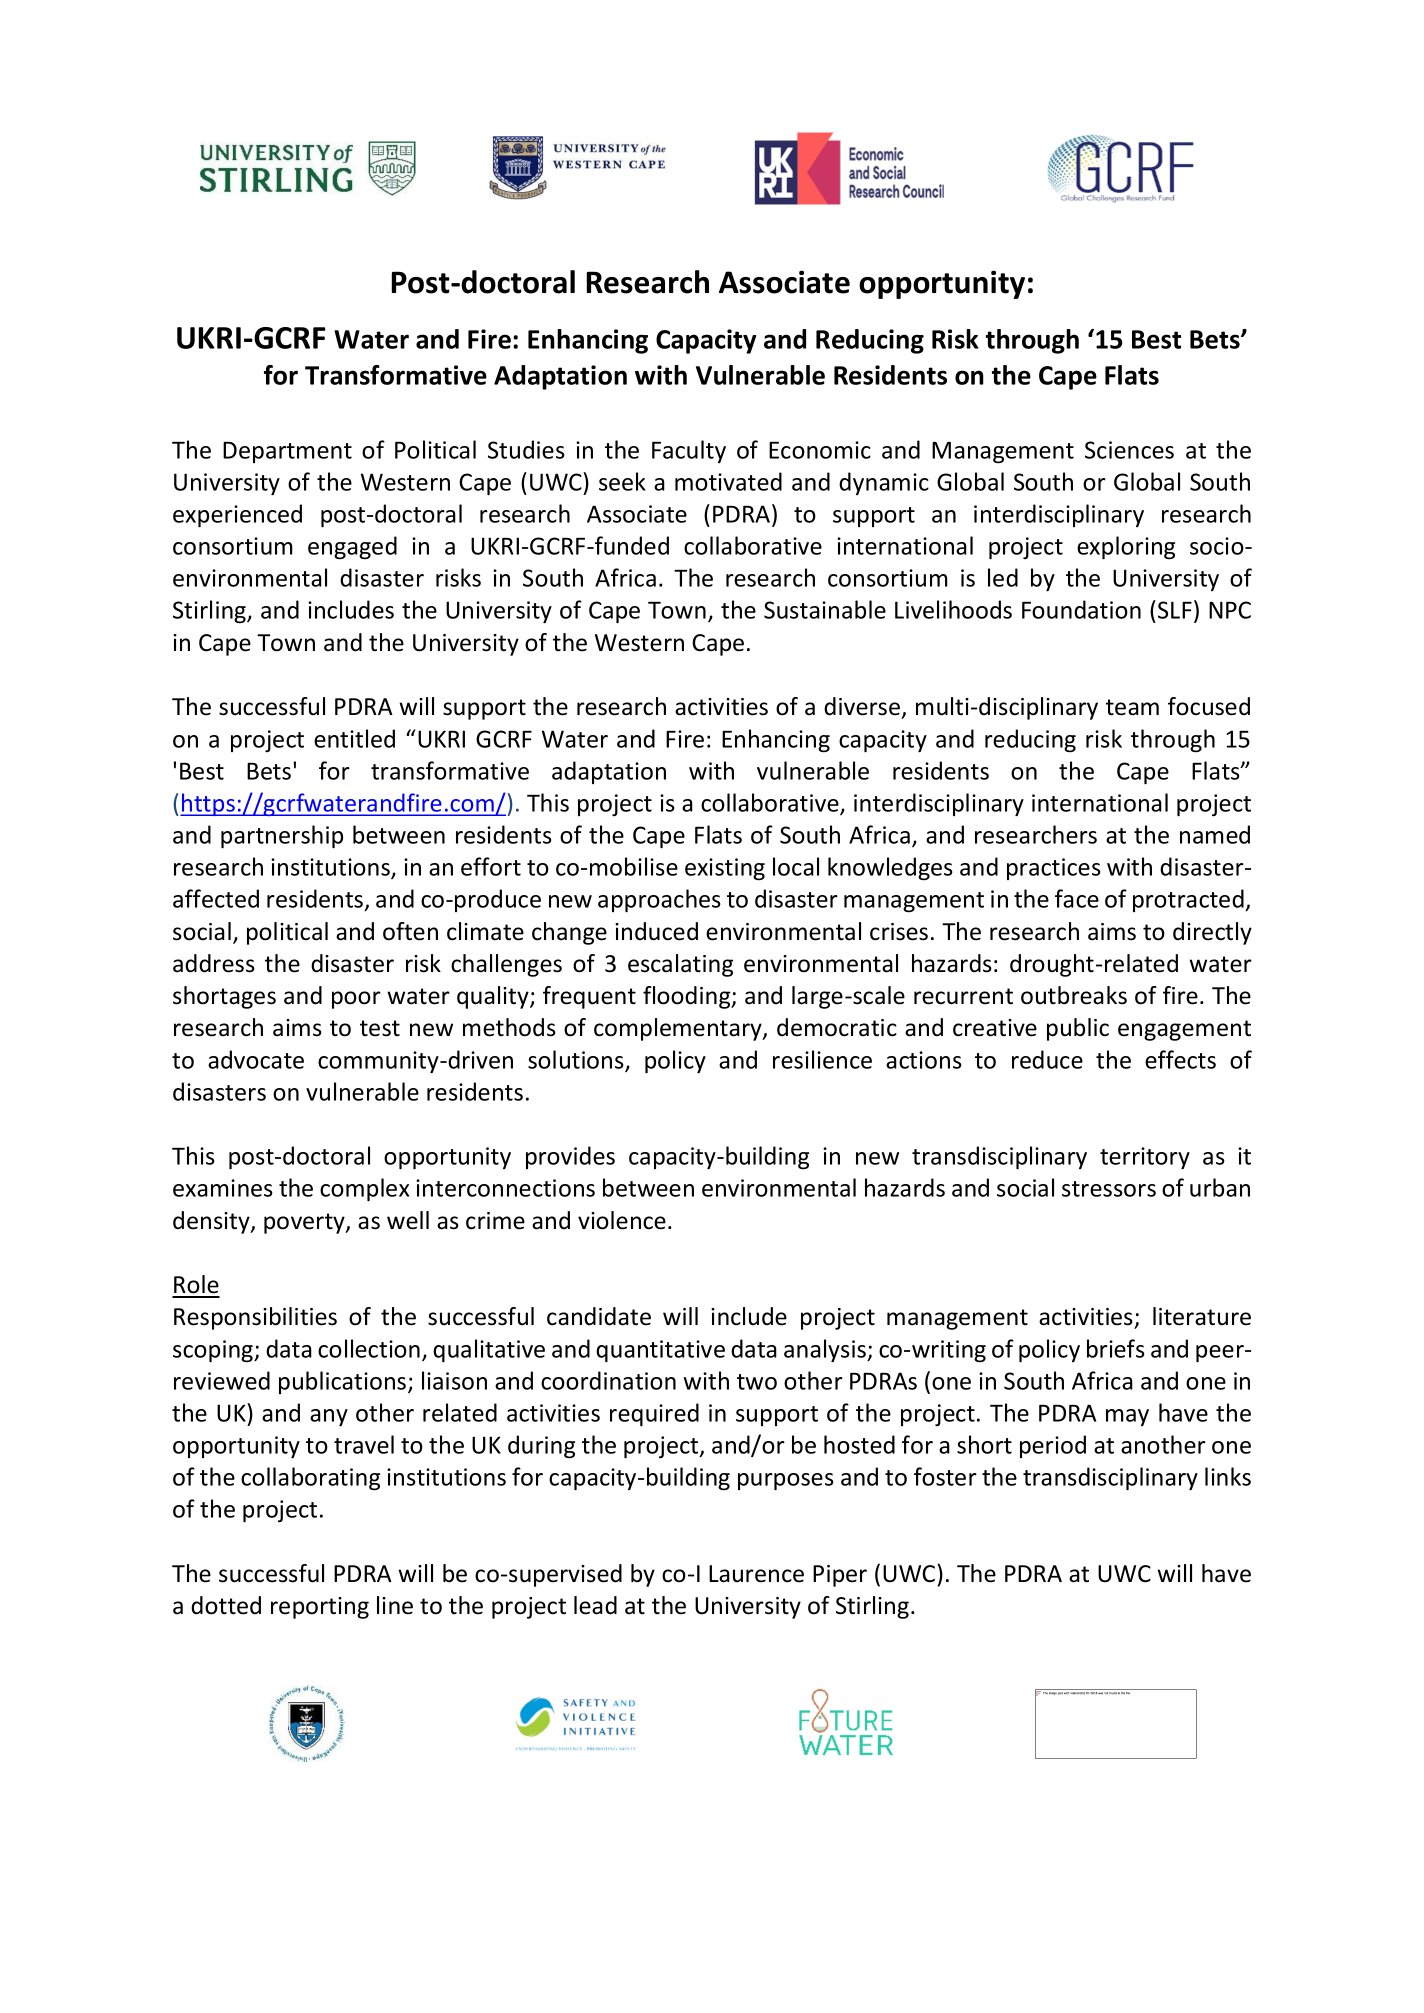 The image size is (1424, 2013). What do you see at coordinates (728, 481) in the image?
I see `motivated` at bounding box center [728, 481].
